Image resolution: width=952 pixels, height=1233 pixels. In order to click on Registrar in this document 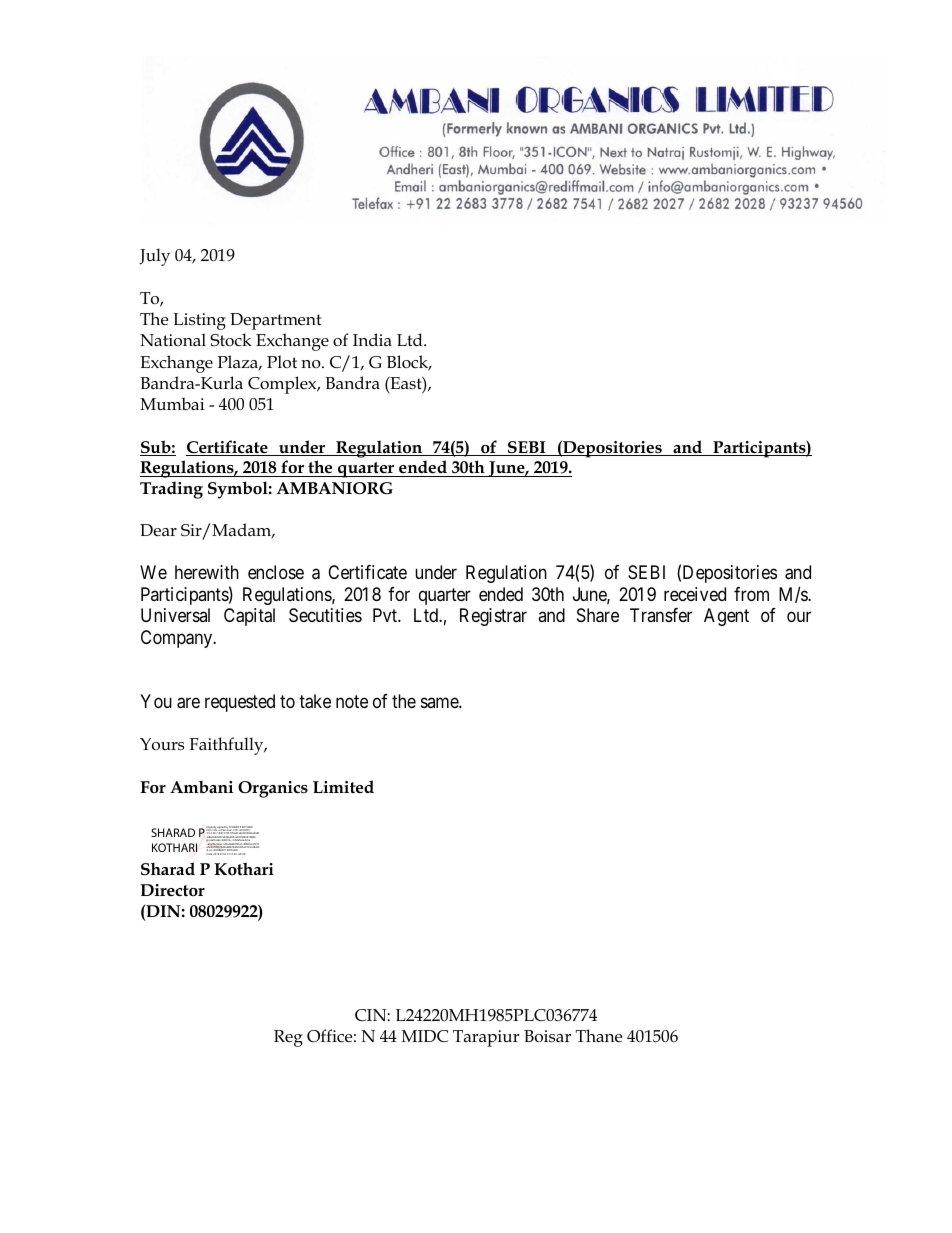, I will do `click(493, 617)`.
